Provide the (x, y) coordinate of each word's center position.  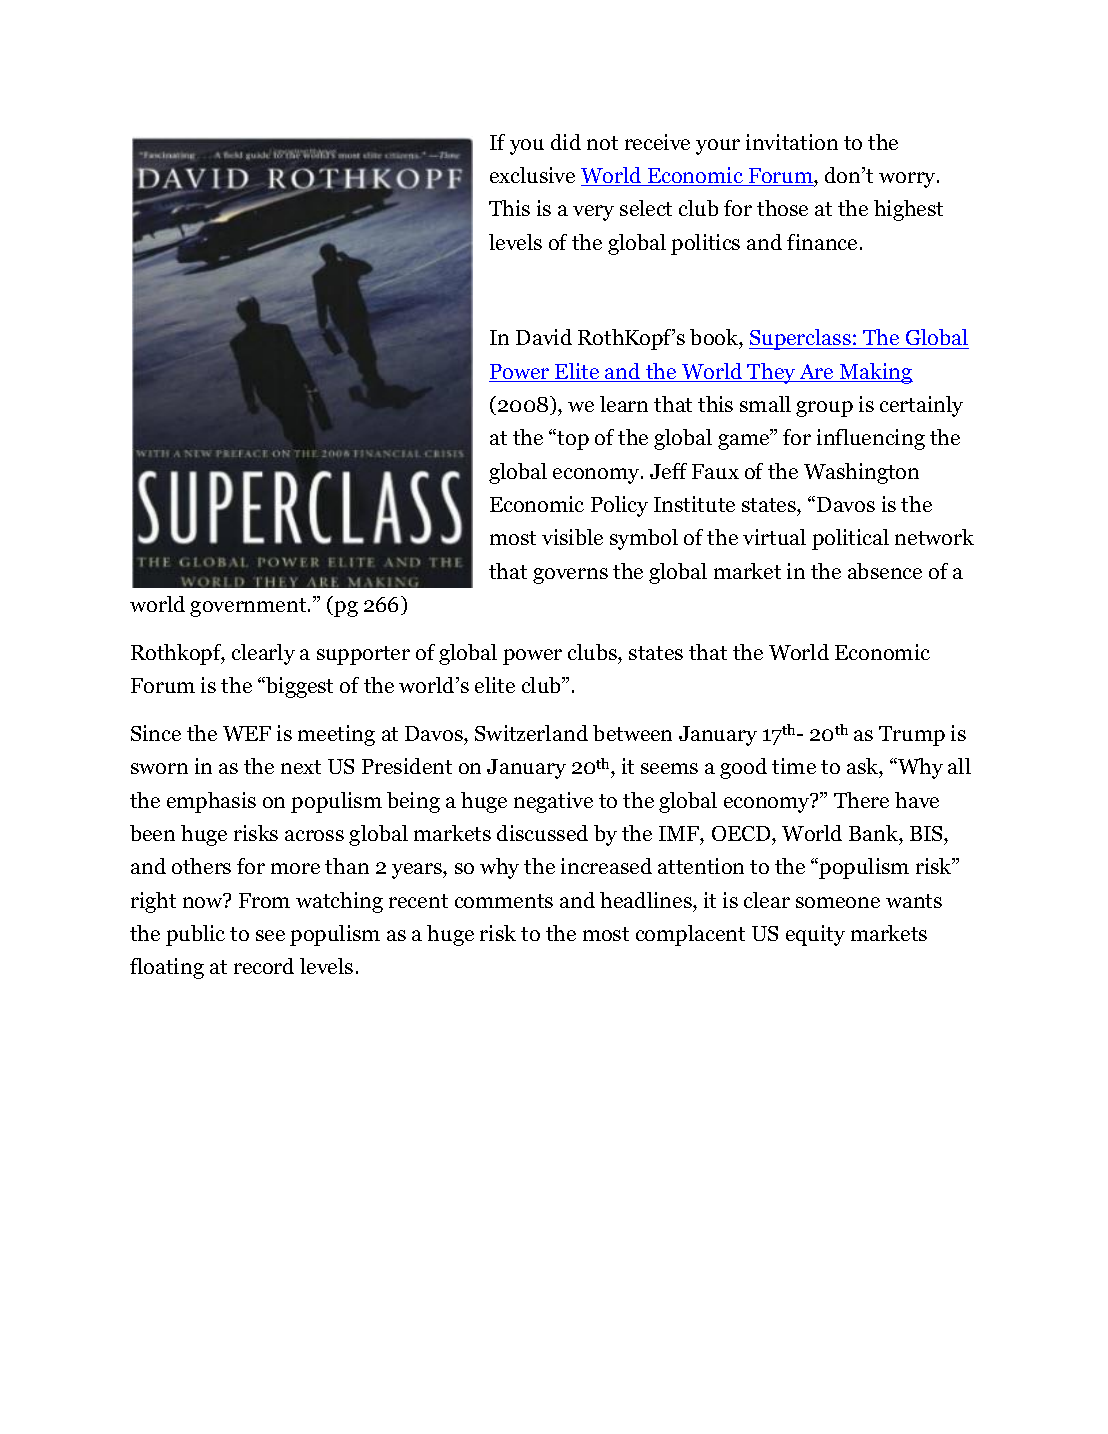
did (566, 142)
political (850, 539)
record (264, 966)
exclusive (532, 175)
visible (572, 537)
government (249, 607)
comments (504, 901)
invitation (792, 142)
